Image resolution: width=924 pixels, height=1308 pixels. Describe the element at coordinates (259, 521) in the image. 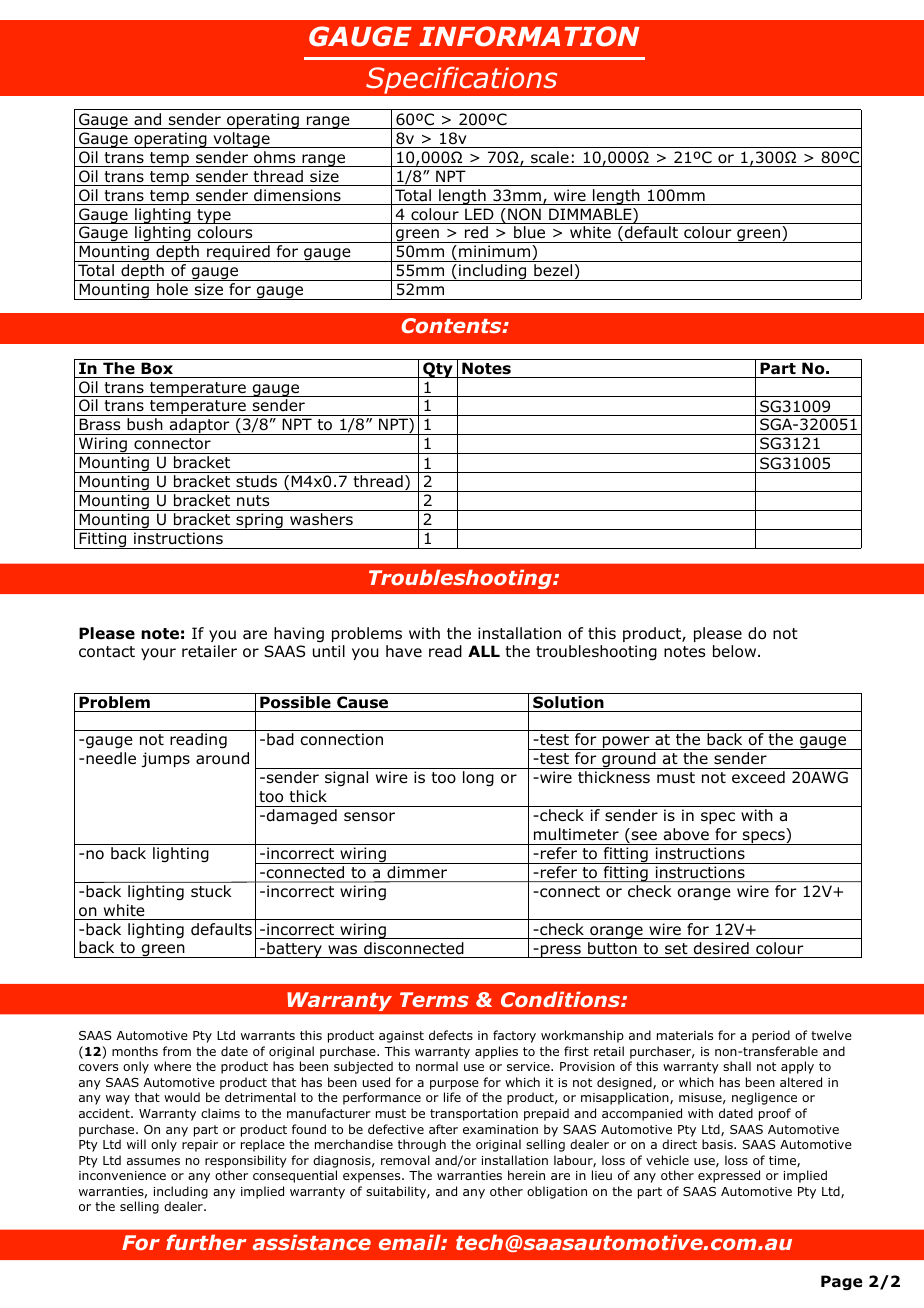

I see `spring` at that location.
